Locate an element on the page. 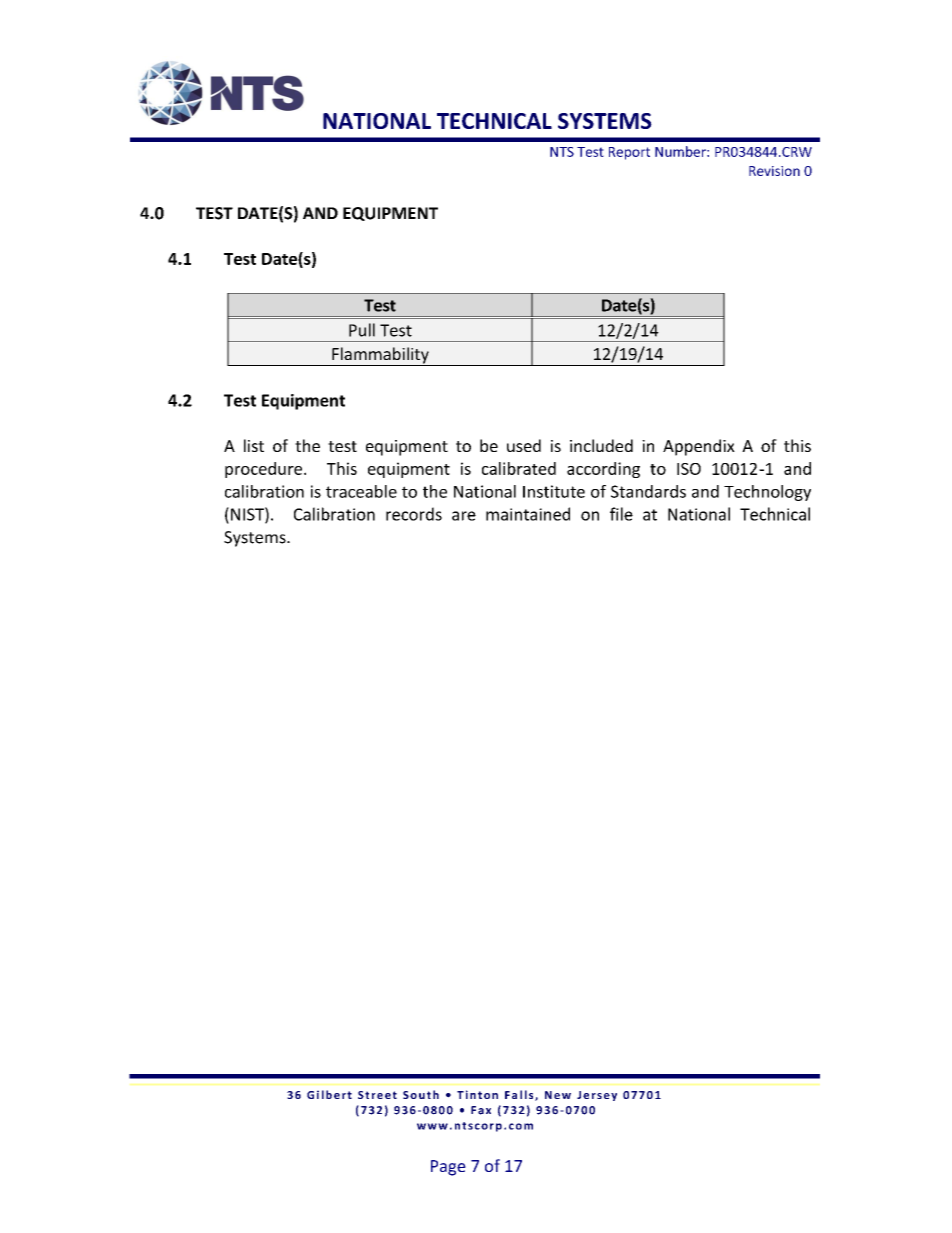  used is located at coordinates (524, 445).
